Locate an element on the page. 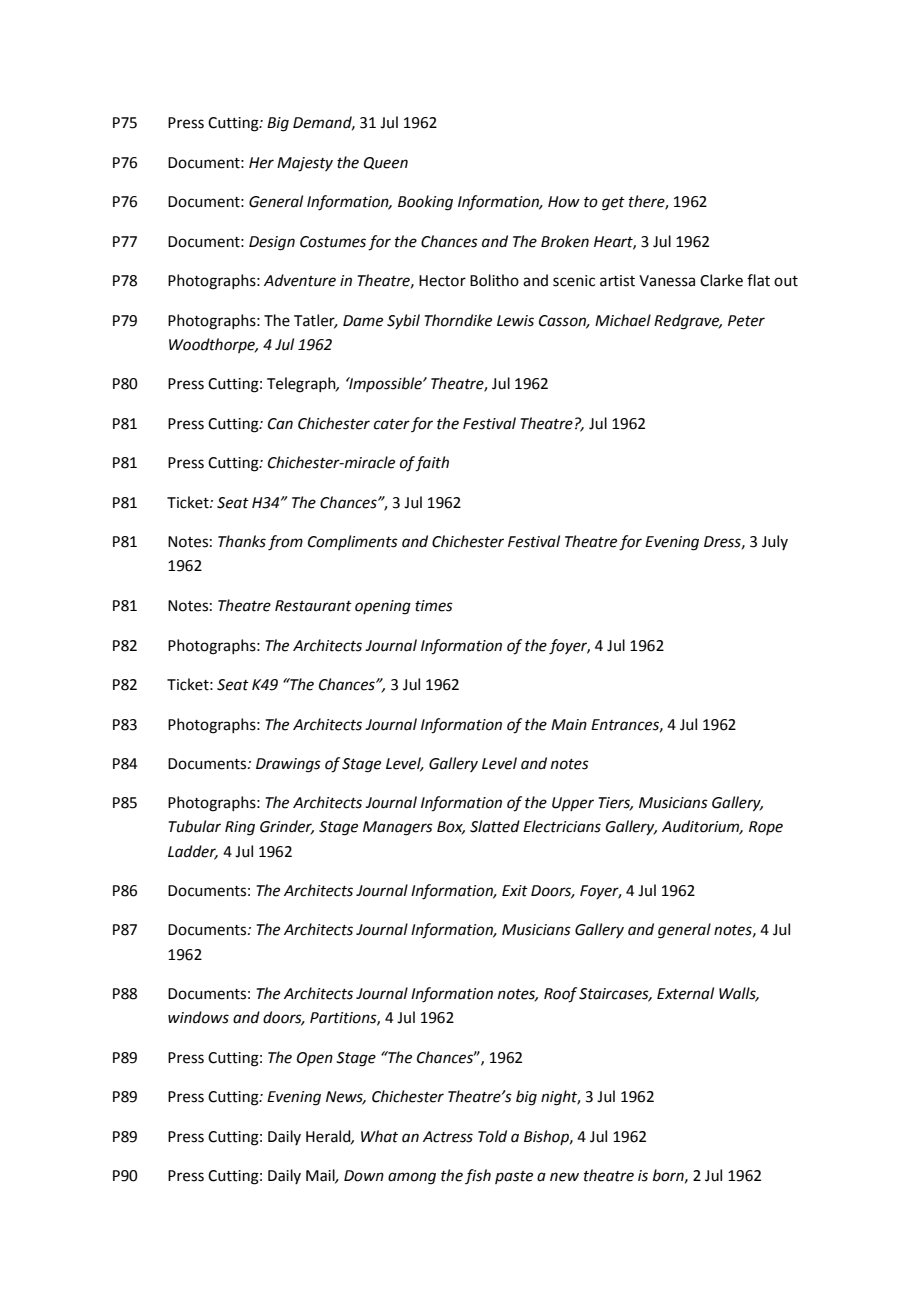 This image has width=924, height=1308. Electricians is located at coordinates (562, 826).
